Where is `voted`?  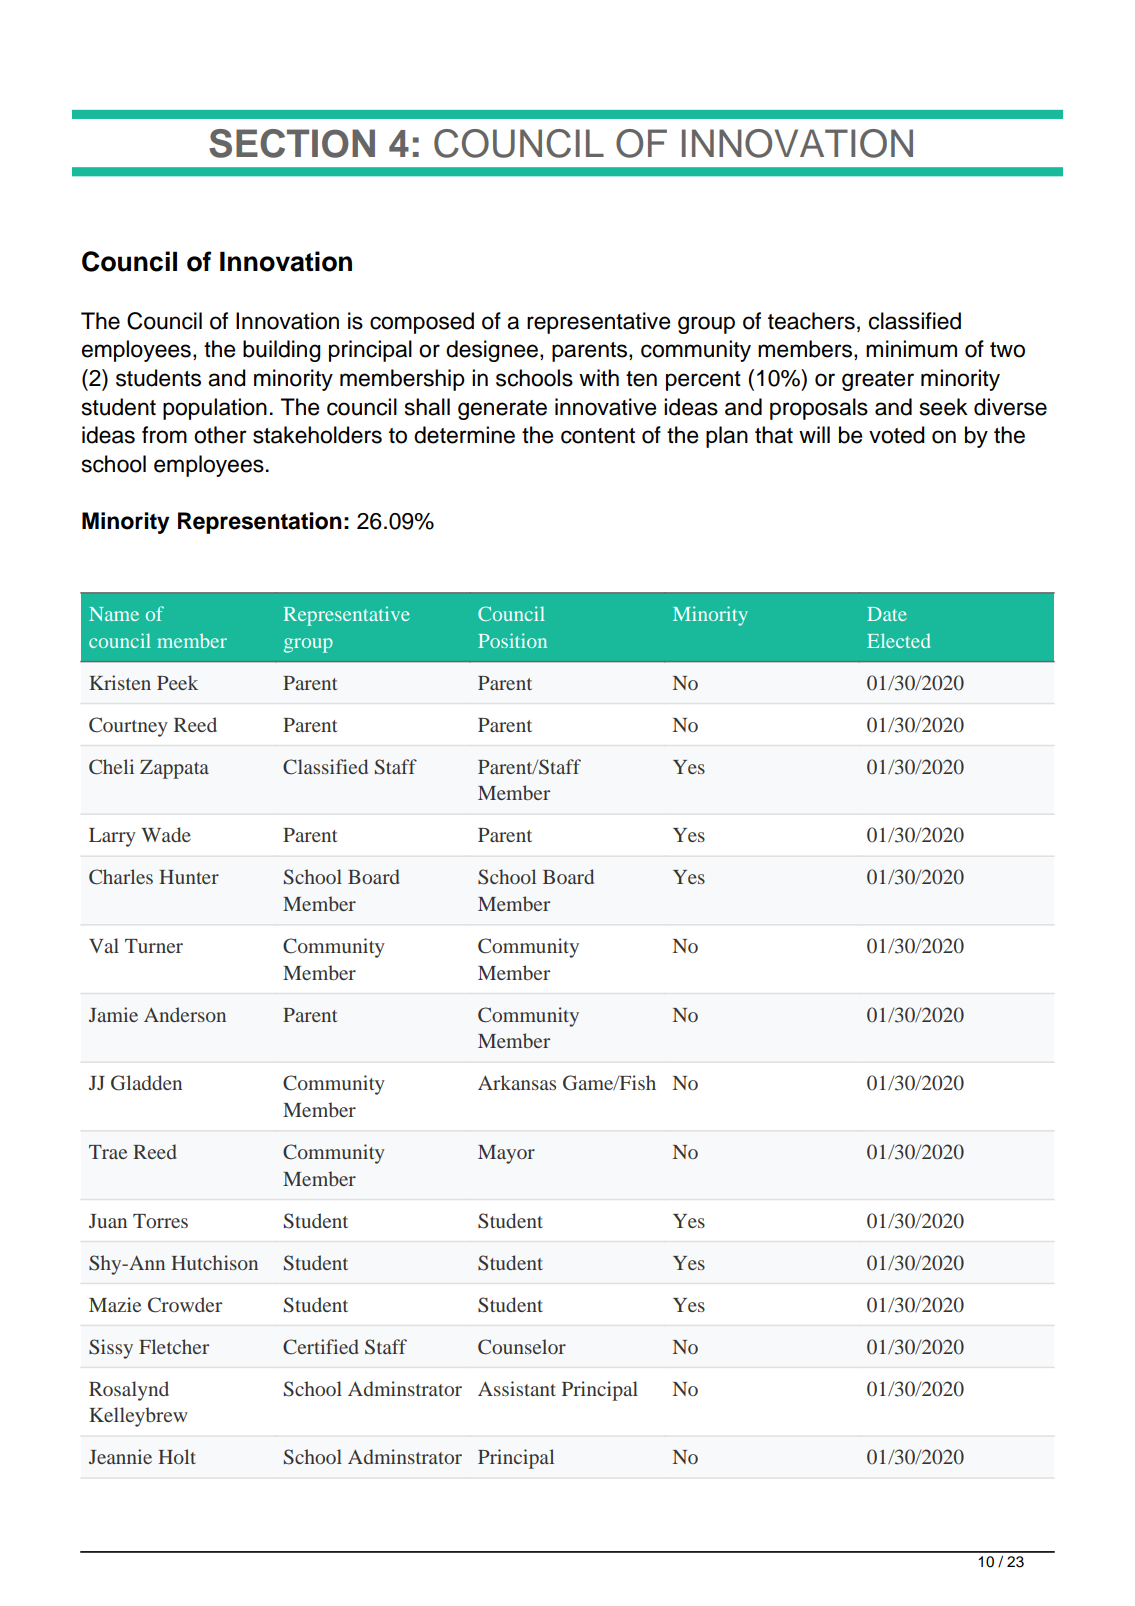
voted is located at coordinates (897, 435).
